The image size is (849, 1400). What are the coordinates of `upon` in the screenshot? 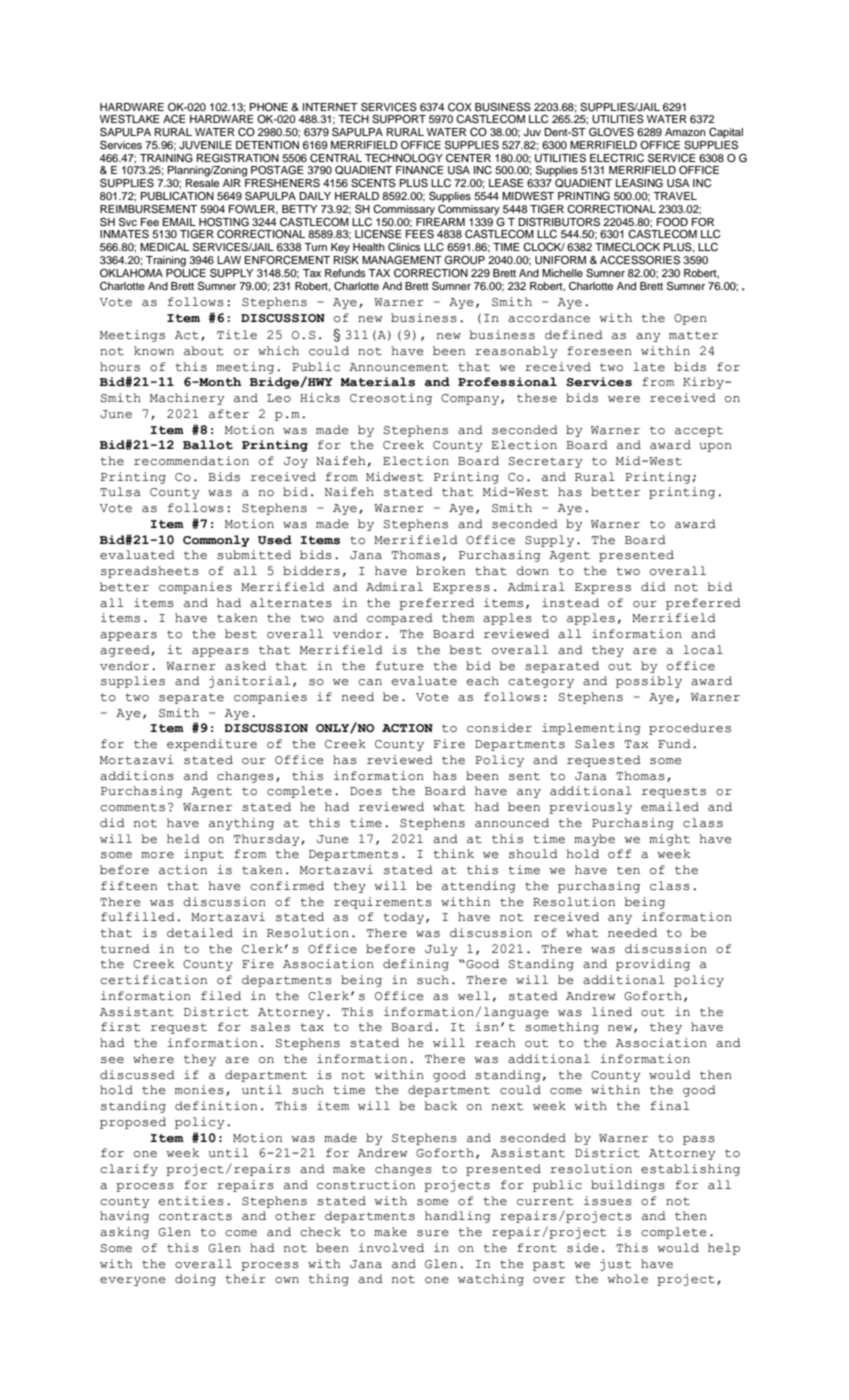 It's located at (715, 447).
